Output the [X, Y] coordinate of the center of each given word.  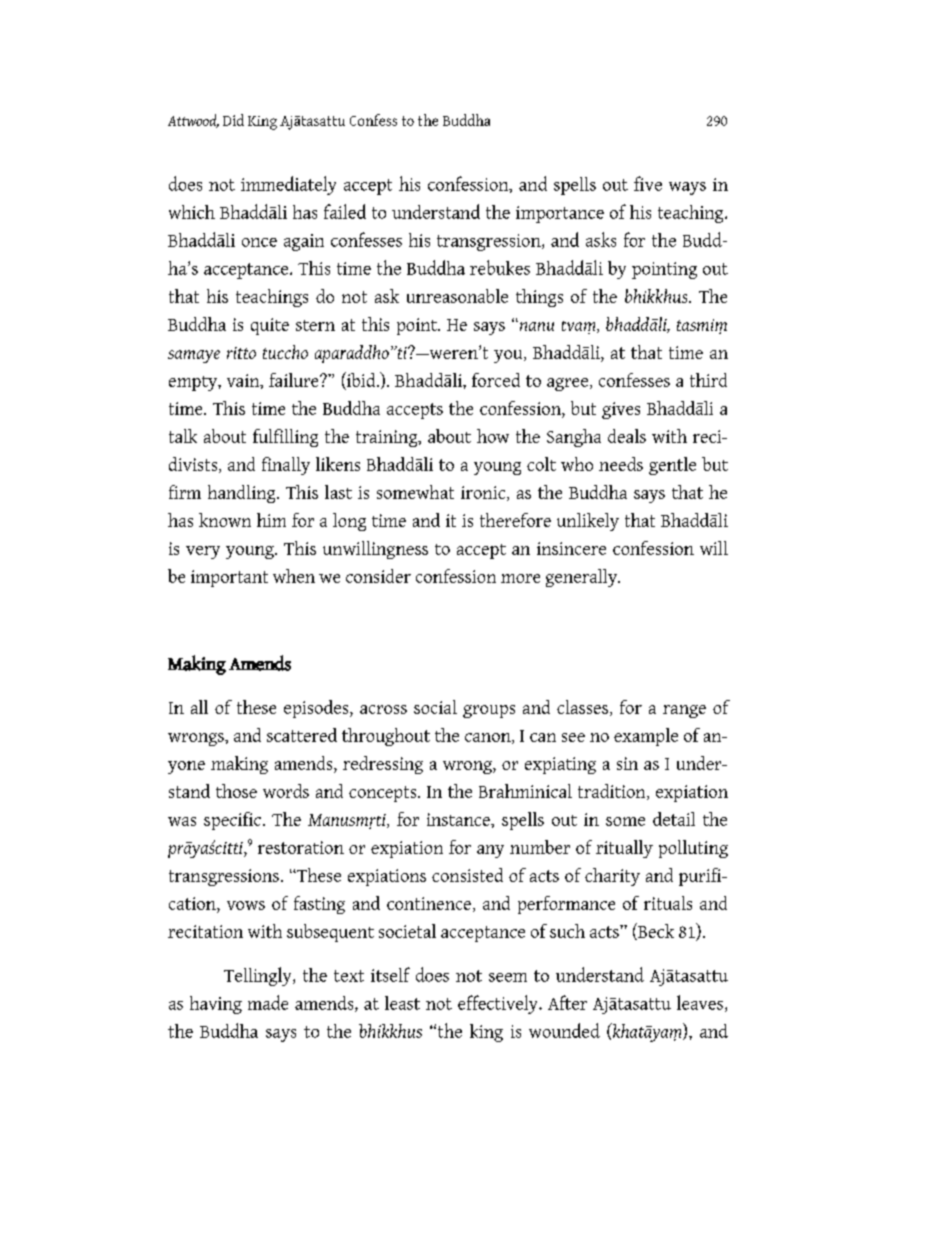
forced [496, 380]
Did [233, 120]
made [268, 1002]
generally [582, 578]
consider [378, 576]
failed [345, 211]
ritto [241, 353]
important [229, 578]
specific [232, 821]
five [648, 183]
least [402, 1003]
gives [621, 410]
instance [459, 819]
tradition [613, 792]
